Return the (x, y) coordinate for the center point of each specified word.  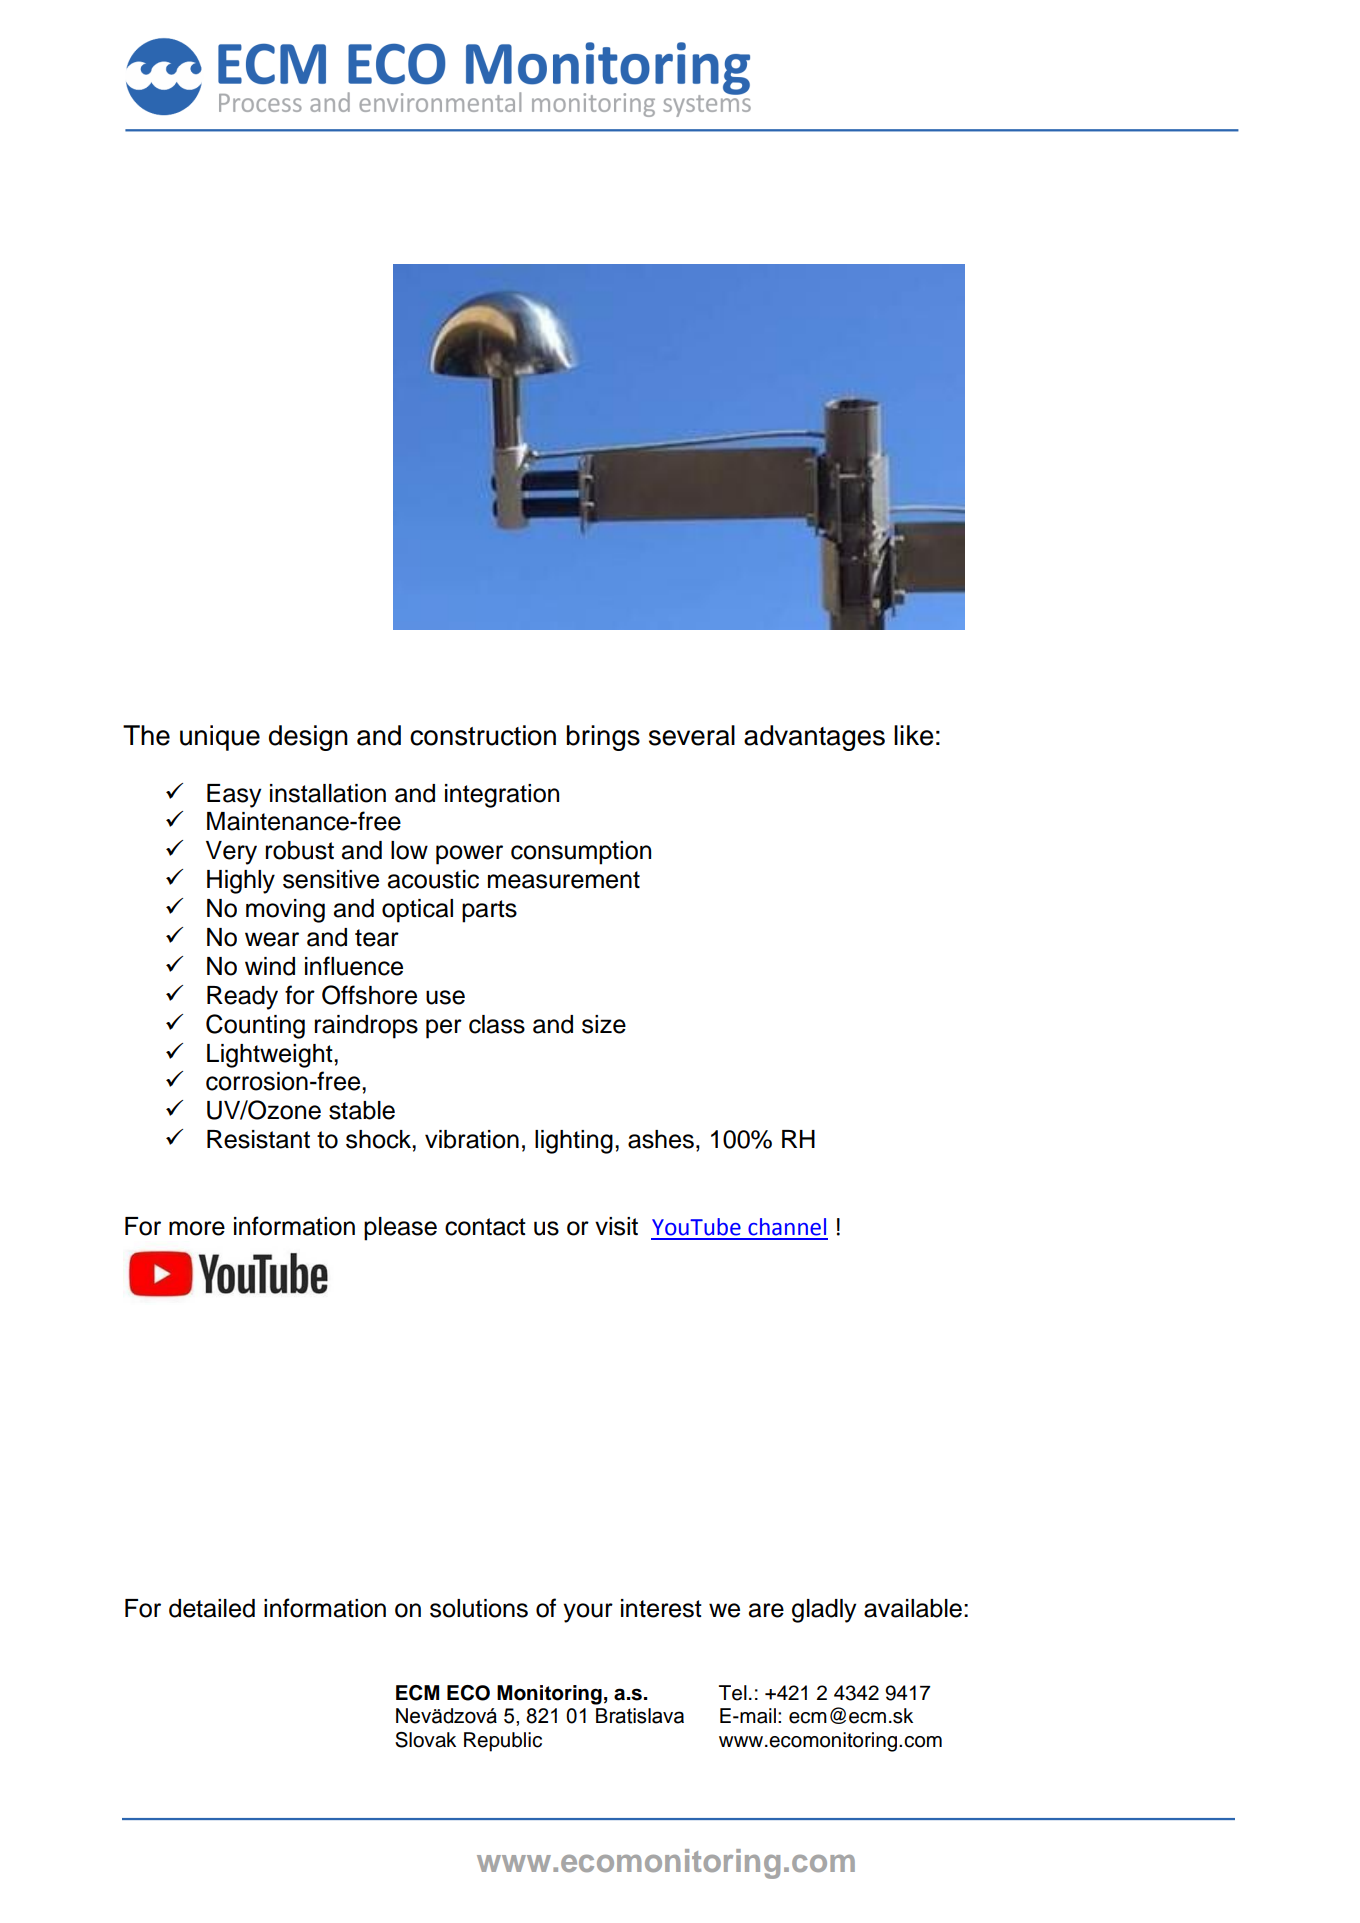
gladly (824, 1611)
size (604, 1024)
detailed (212, 1608)
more (197, 1228)
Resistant (258, 1139)
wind (270, 966)
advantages (814, 738)
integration (502, 796)
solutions (479, 1608)
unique (220, 738)
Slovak (425, 1740)
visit (616, 1226)
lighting (574, 1142)
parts (489, 911)
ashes (661, 1139)
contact (485, 1227)
